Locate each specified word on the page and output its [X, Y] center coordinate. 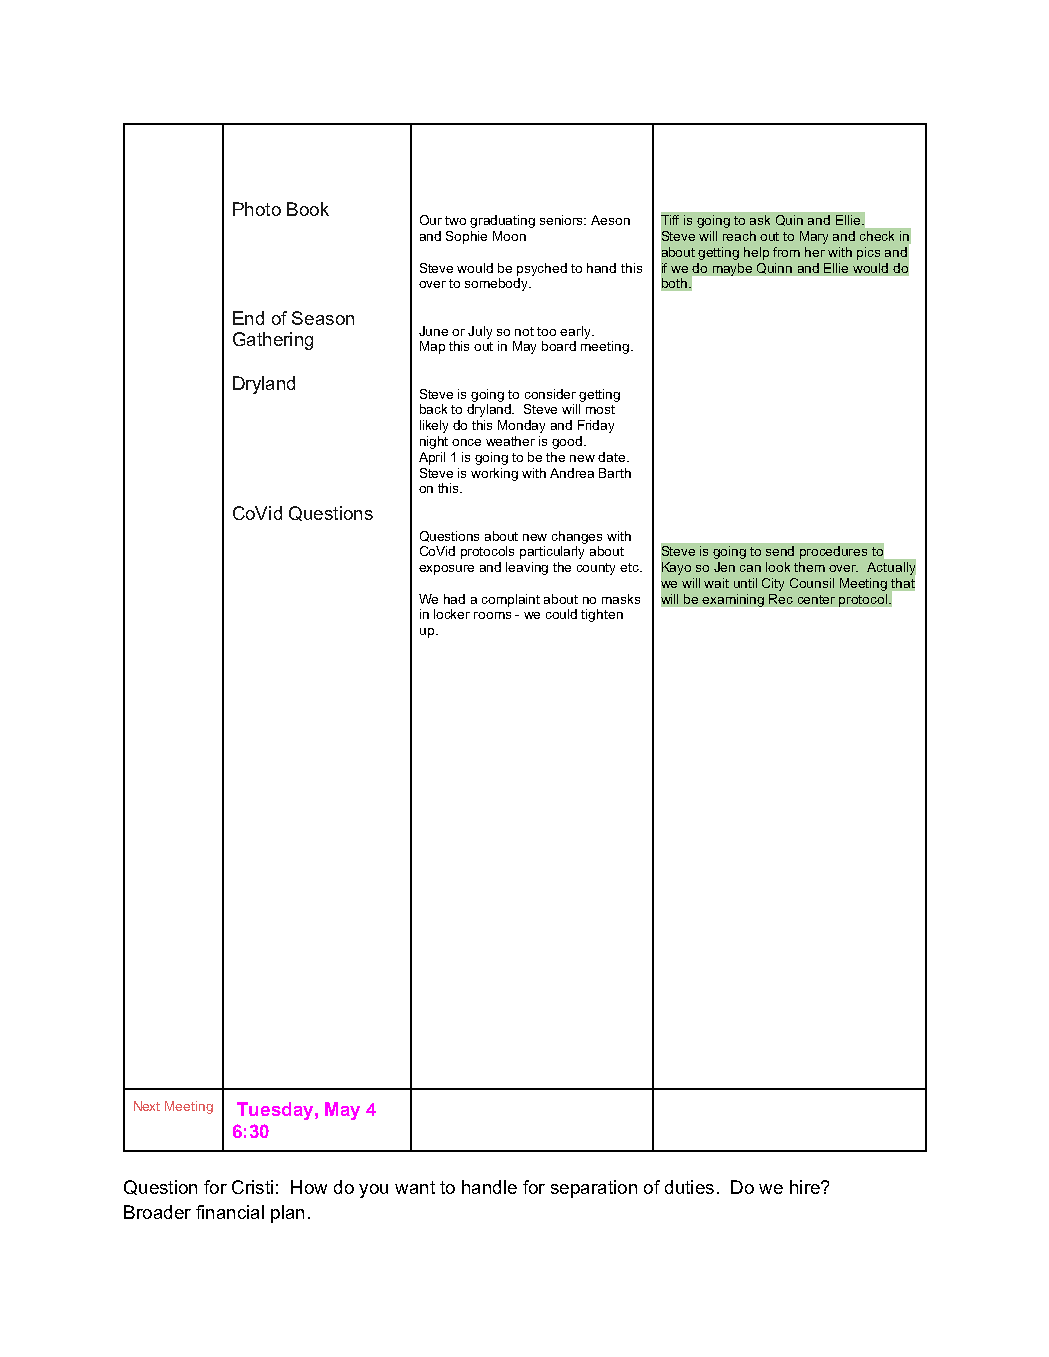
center [816, 599]
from [786, 252]
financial [230, 1212]
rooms [492, 615]
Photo [257, 209]
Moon [509, 236]
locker [452, 614]
